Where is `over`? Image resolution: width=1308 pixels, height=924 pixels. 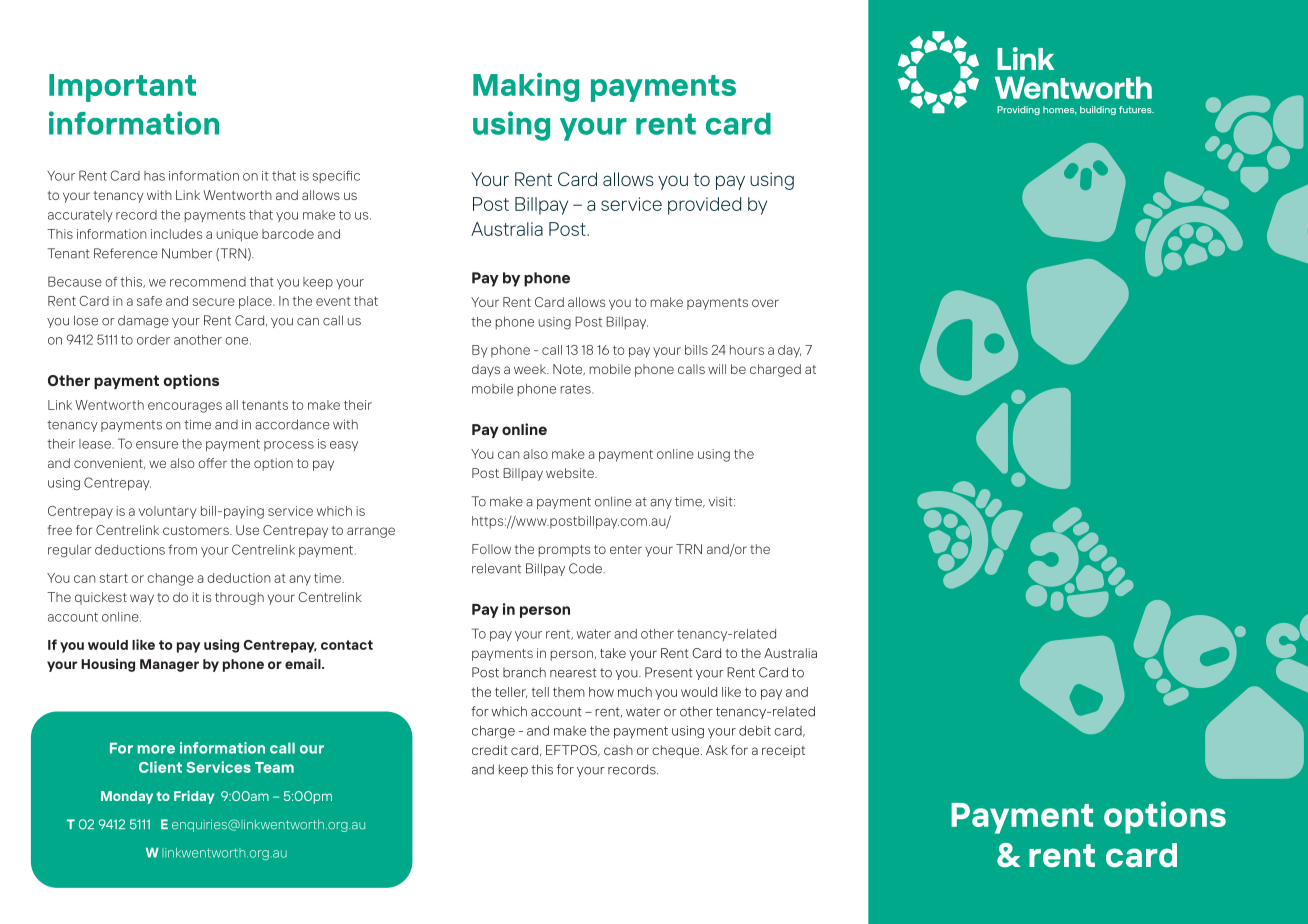 over is located at coordinates (765, 303).
